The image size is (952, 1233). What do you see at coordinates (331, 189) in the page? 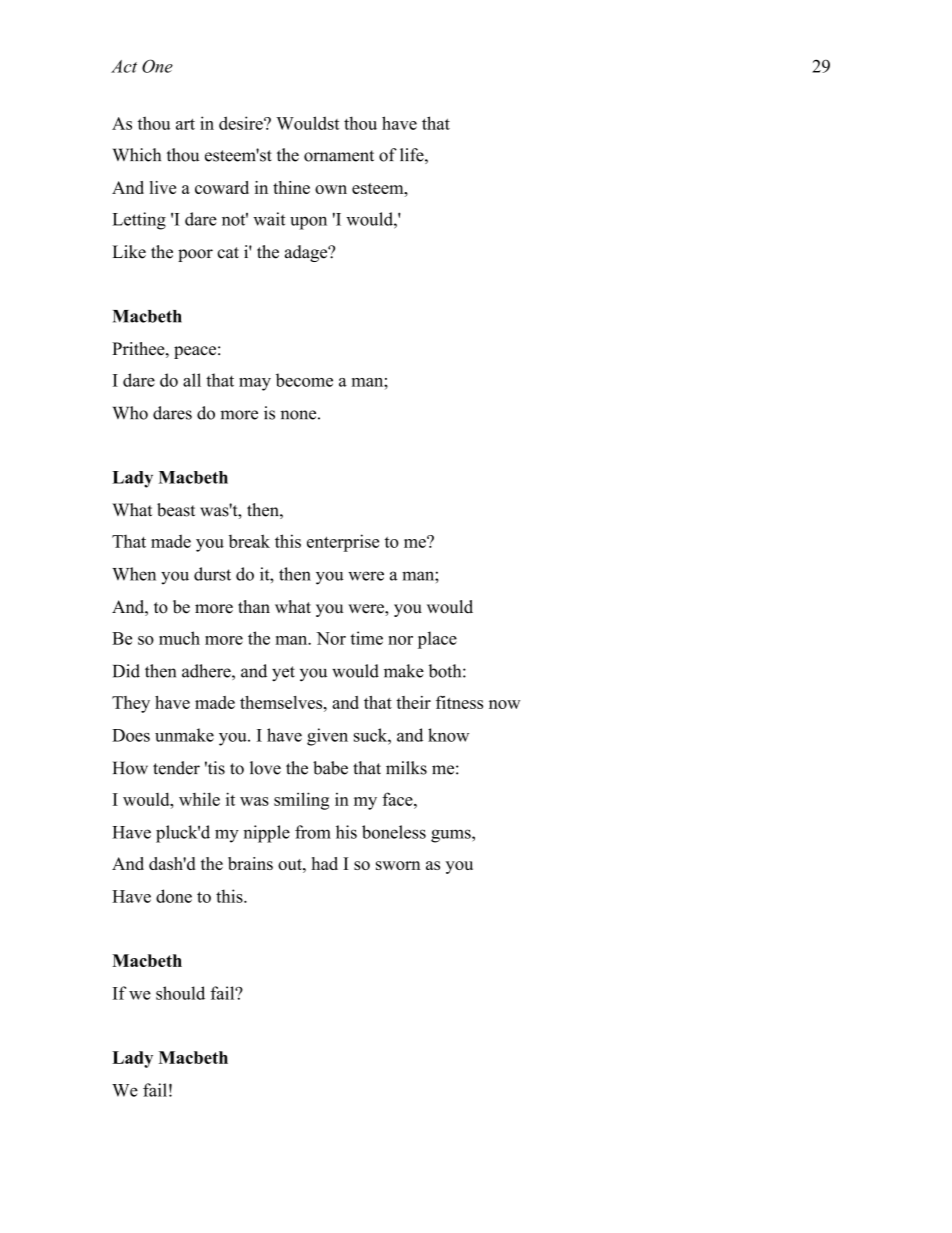
I see `own` at bounding box center [331, 189].
